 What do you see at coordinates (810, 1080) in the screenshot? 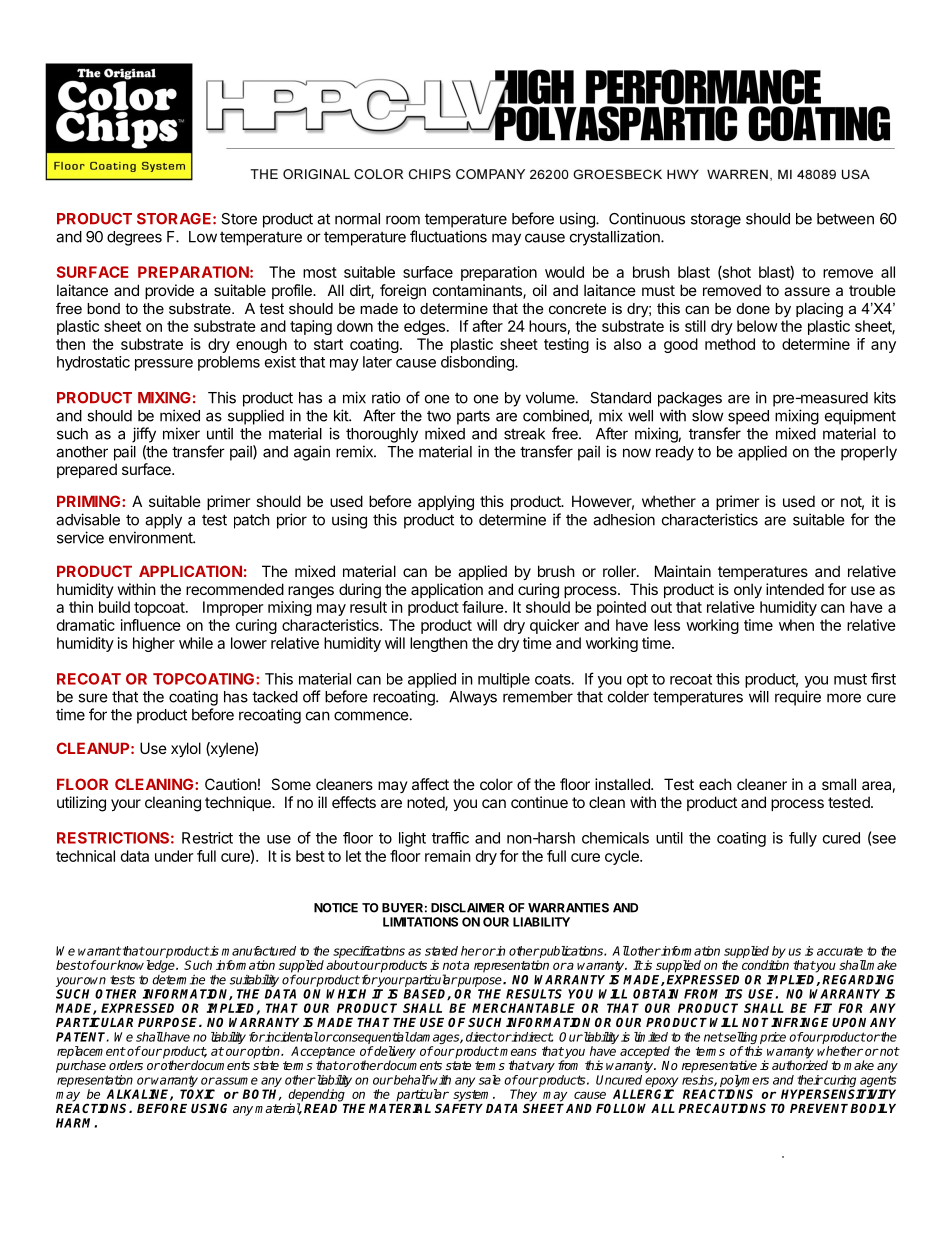
I see `their` at bounding box center [810, 1080].
